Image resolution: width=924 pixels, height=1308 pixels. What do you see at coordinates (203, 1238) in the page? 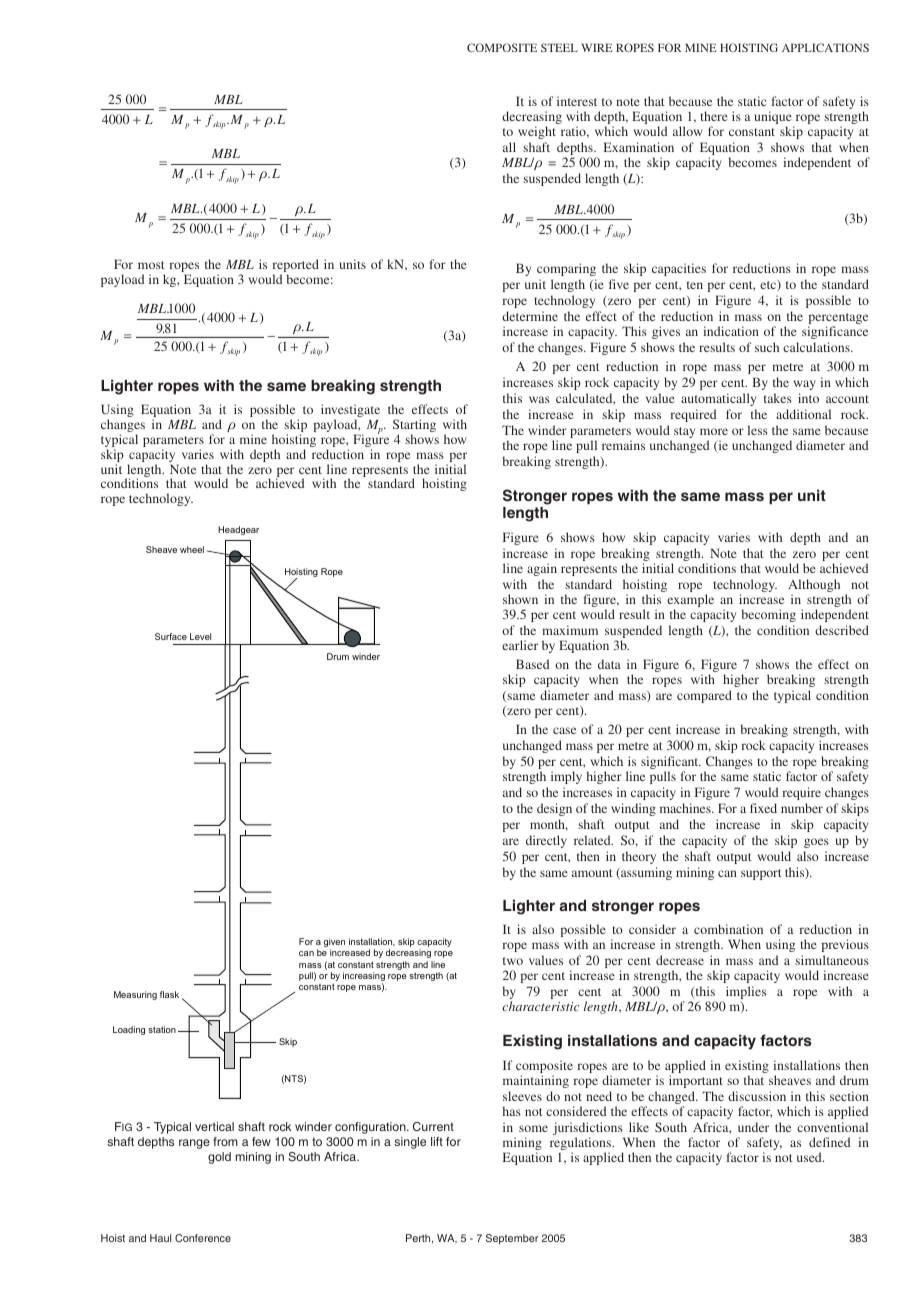
I see `Conference` at bounding box center [203, 1238].
